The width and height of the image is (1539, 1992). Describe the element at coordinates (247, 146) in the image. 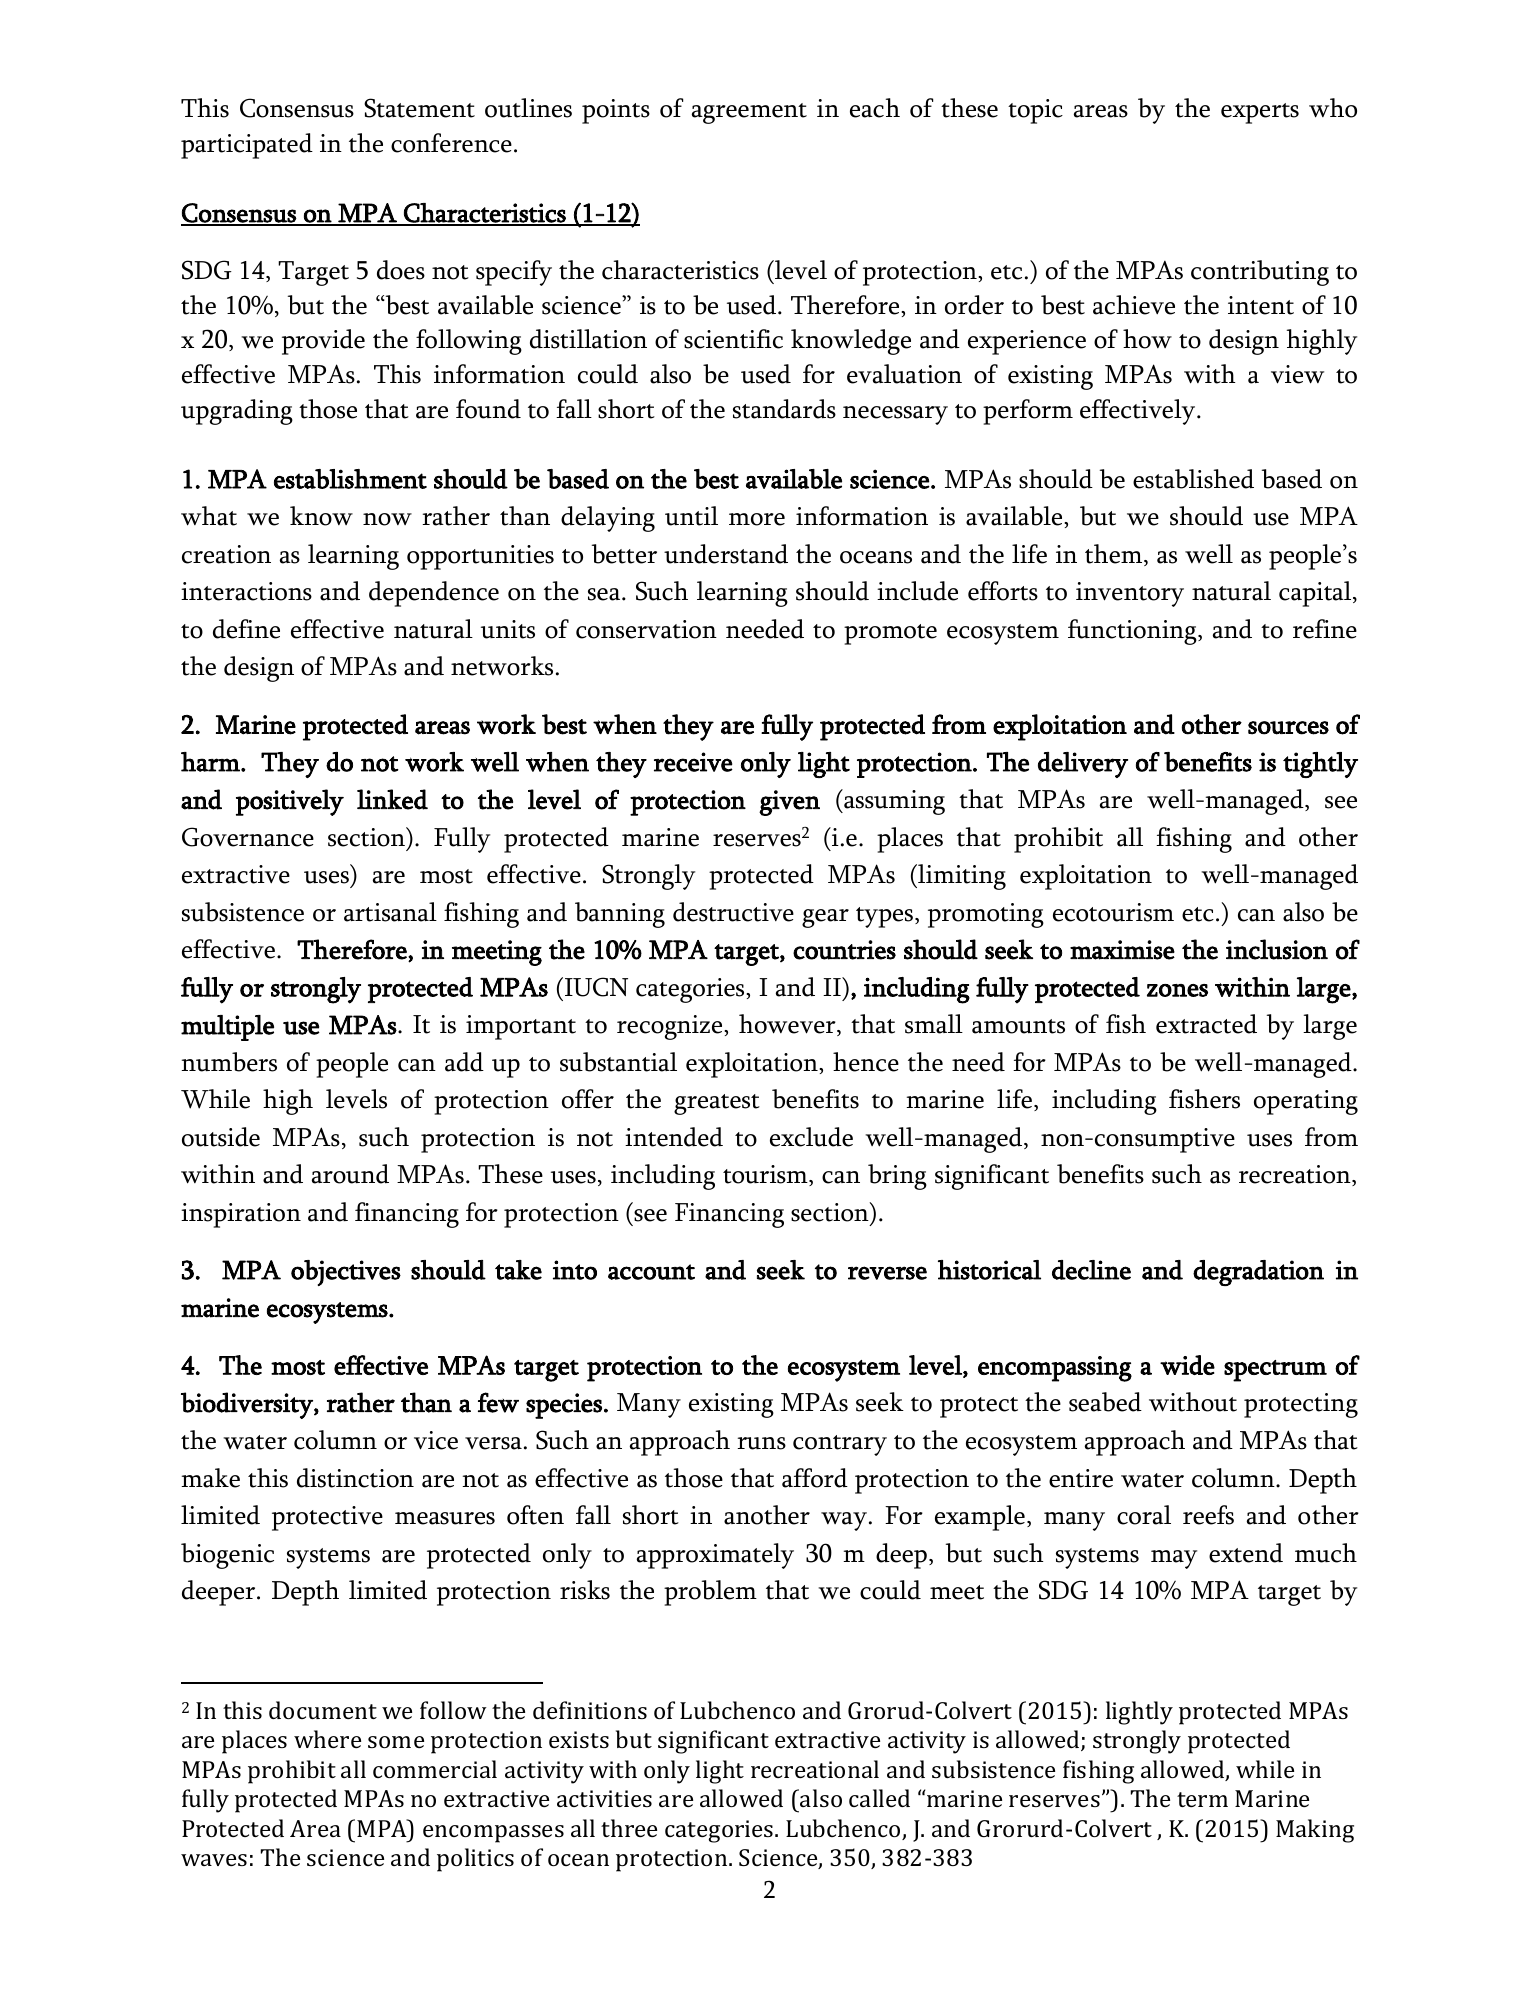

I see `participated` at that location.
